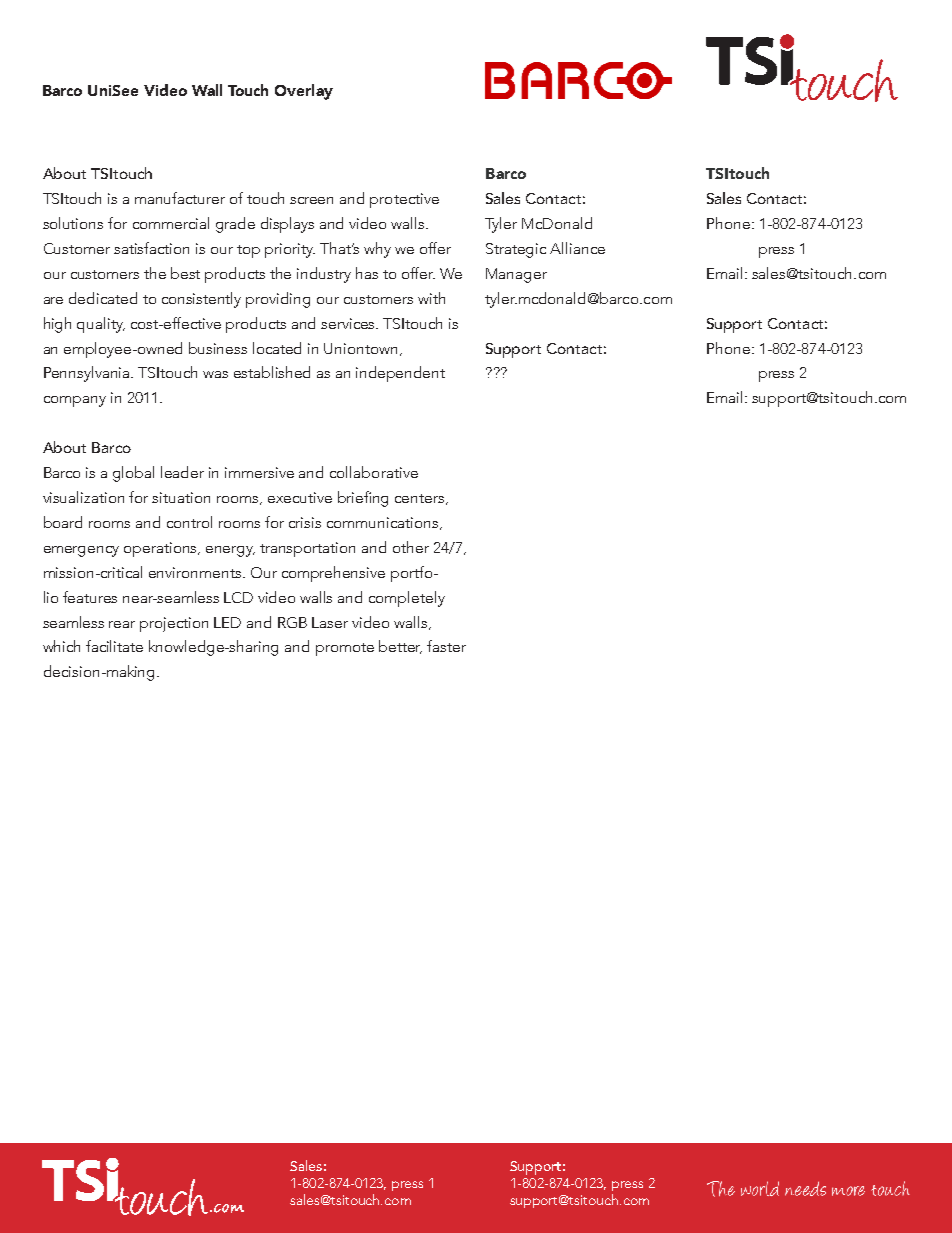 This page has width=952, height=1233. Describe the element at coordinates (404, 200) in the page. I see `protective` at that location.
